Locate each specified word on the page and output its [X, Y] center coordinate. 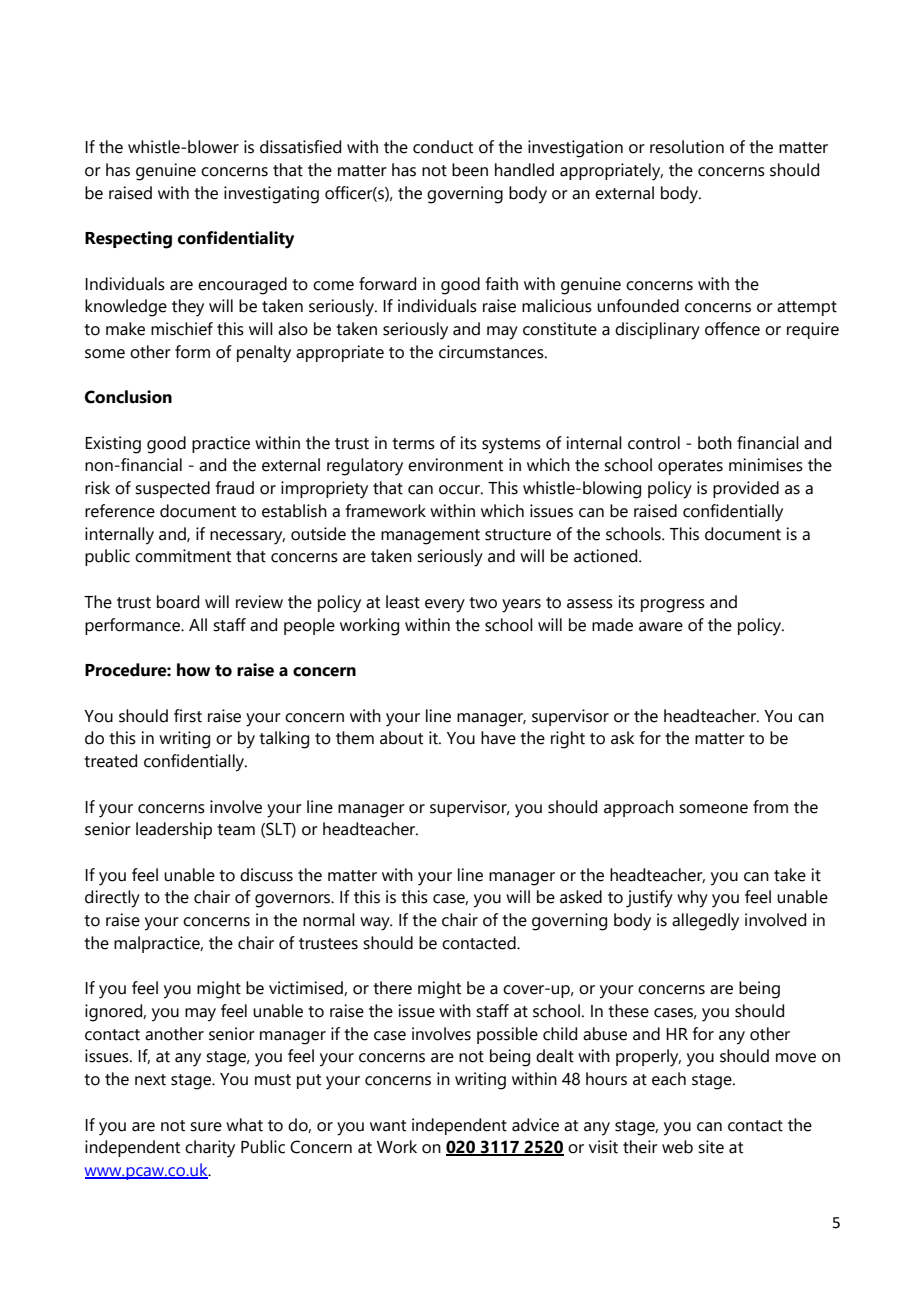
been [470, 170]
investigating [271, 195]
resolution [687, 147]
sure [206, 1127]
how [193, 670]
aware [661, 627]
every [445, 606]
